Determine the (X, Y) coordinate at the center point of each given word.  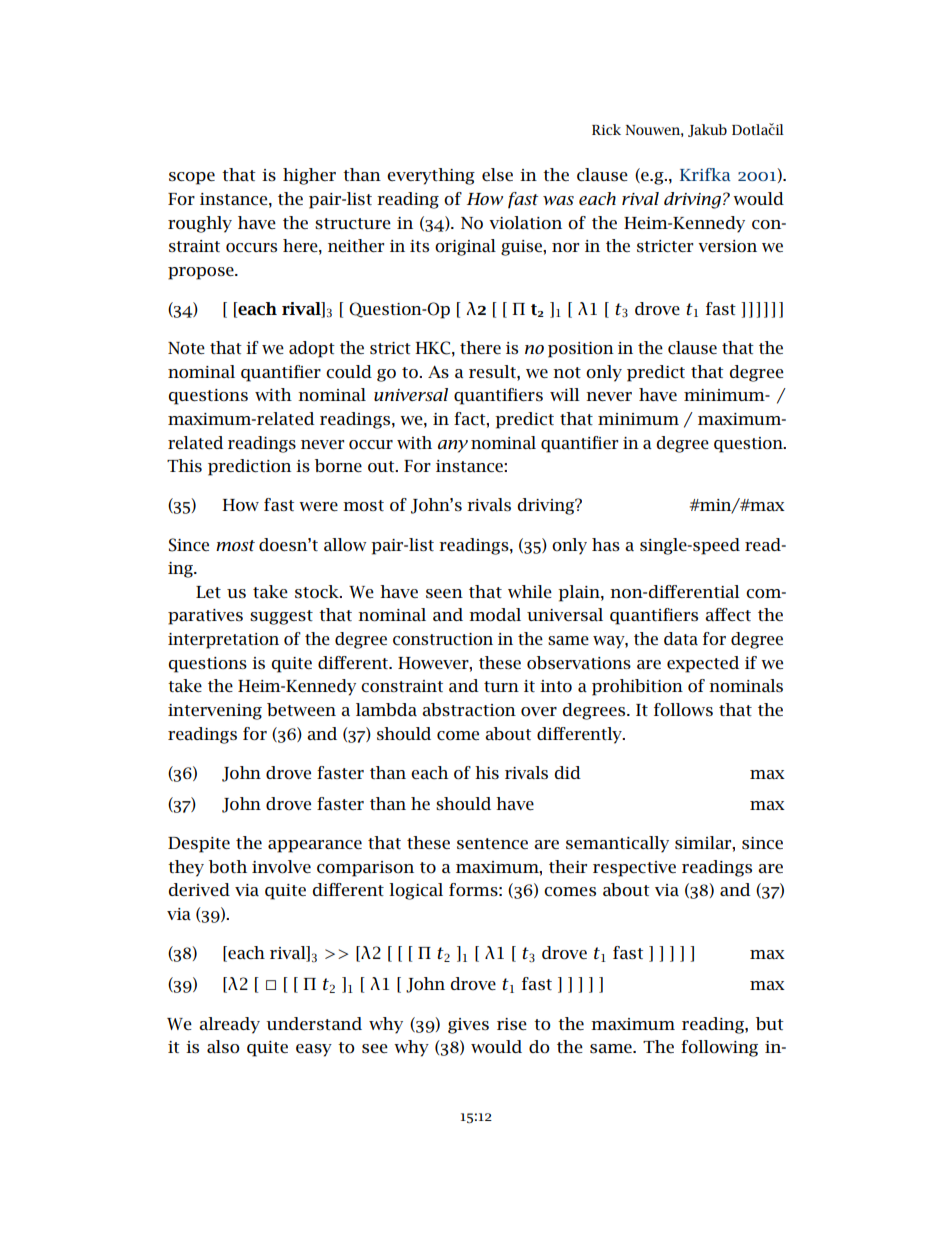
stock (318, 592)
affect (728, 614)
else (497, 174)
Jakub (707, 130)
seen (444, 594)
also (223, 1047)
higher (309, 176)
